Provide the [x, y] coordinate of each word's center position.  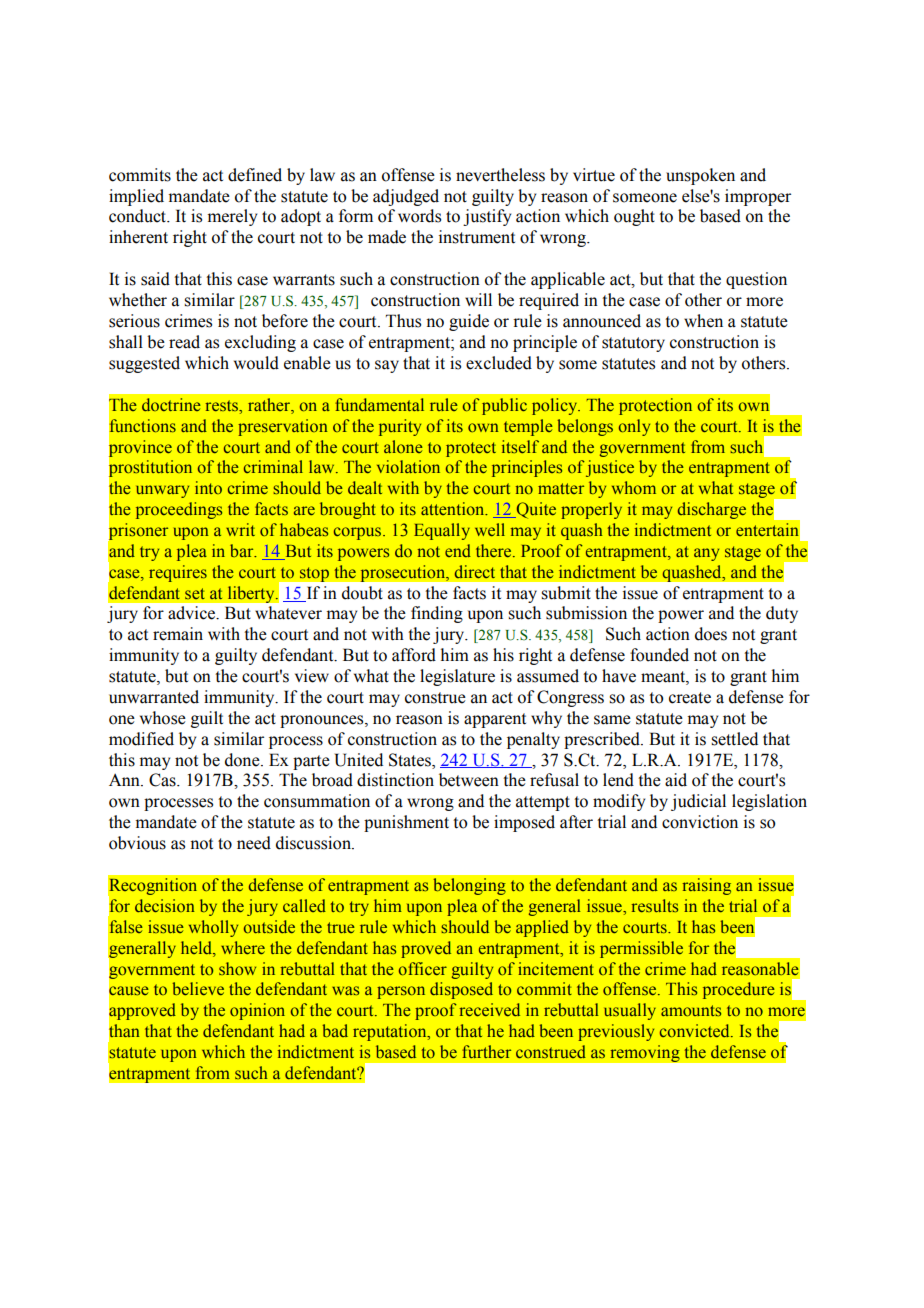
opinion [257, 1011]
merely [232, 217]
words [419, 216]
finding [437, 614]
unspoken [700, 176]
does [711, 634]
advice [193, 613]
